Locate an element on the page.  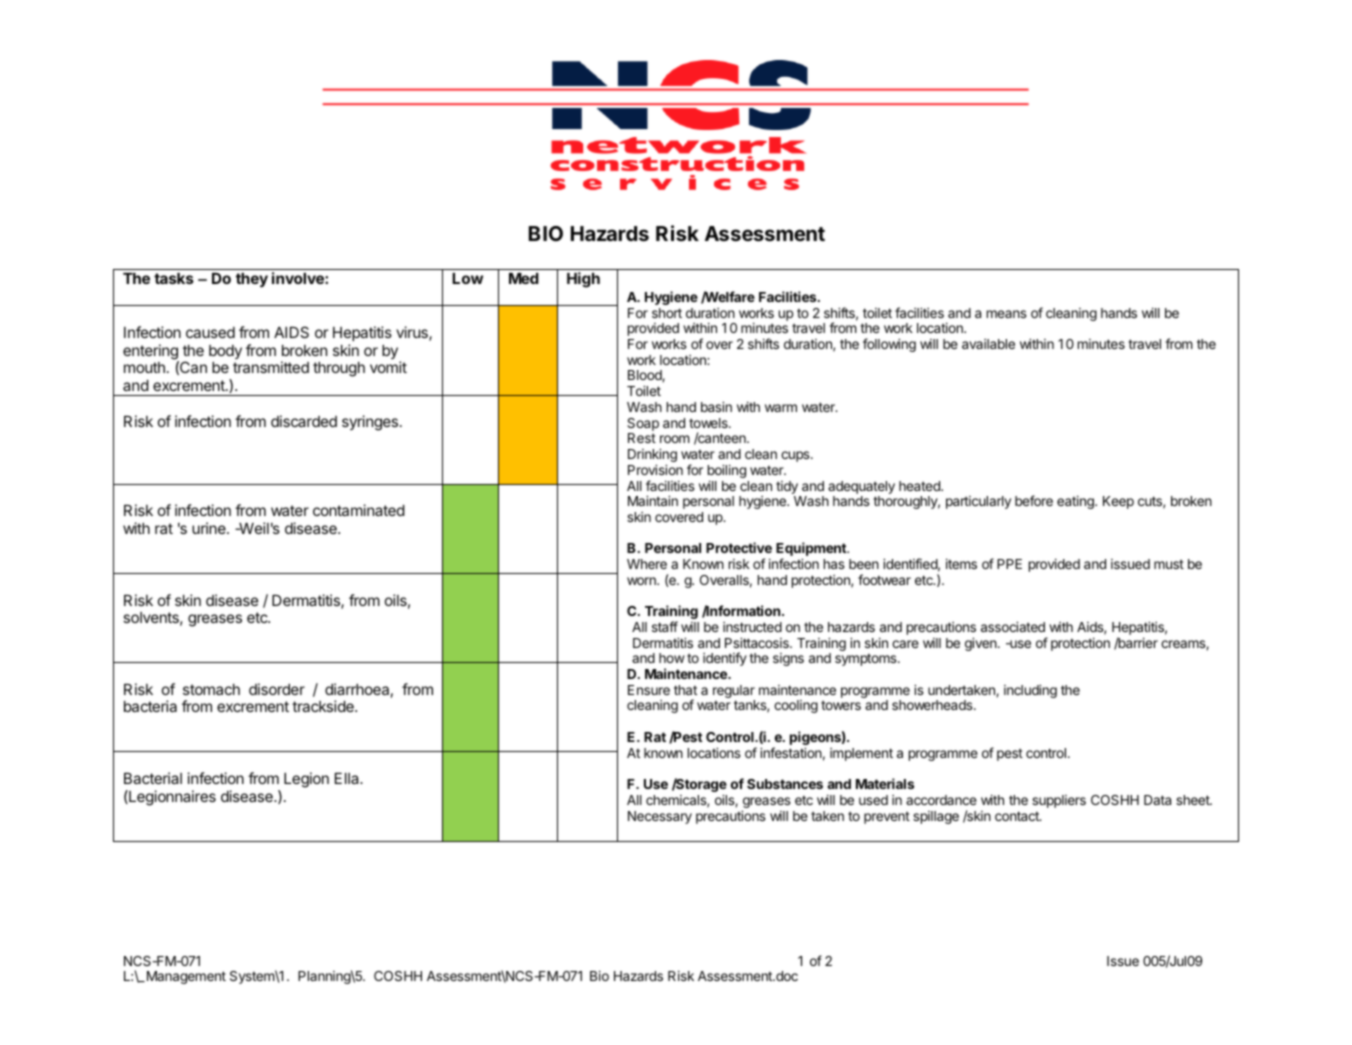
short is located at coordinates (667, 313).
